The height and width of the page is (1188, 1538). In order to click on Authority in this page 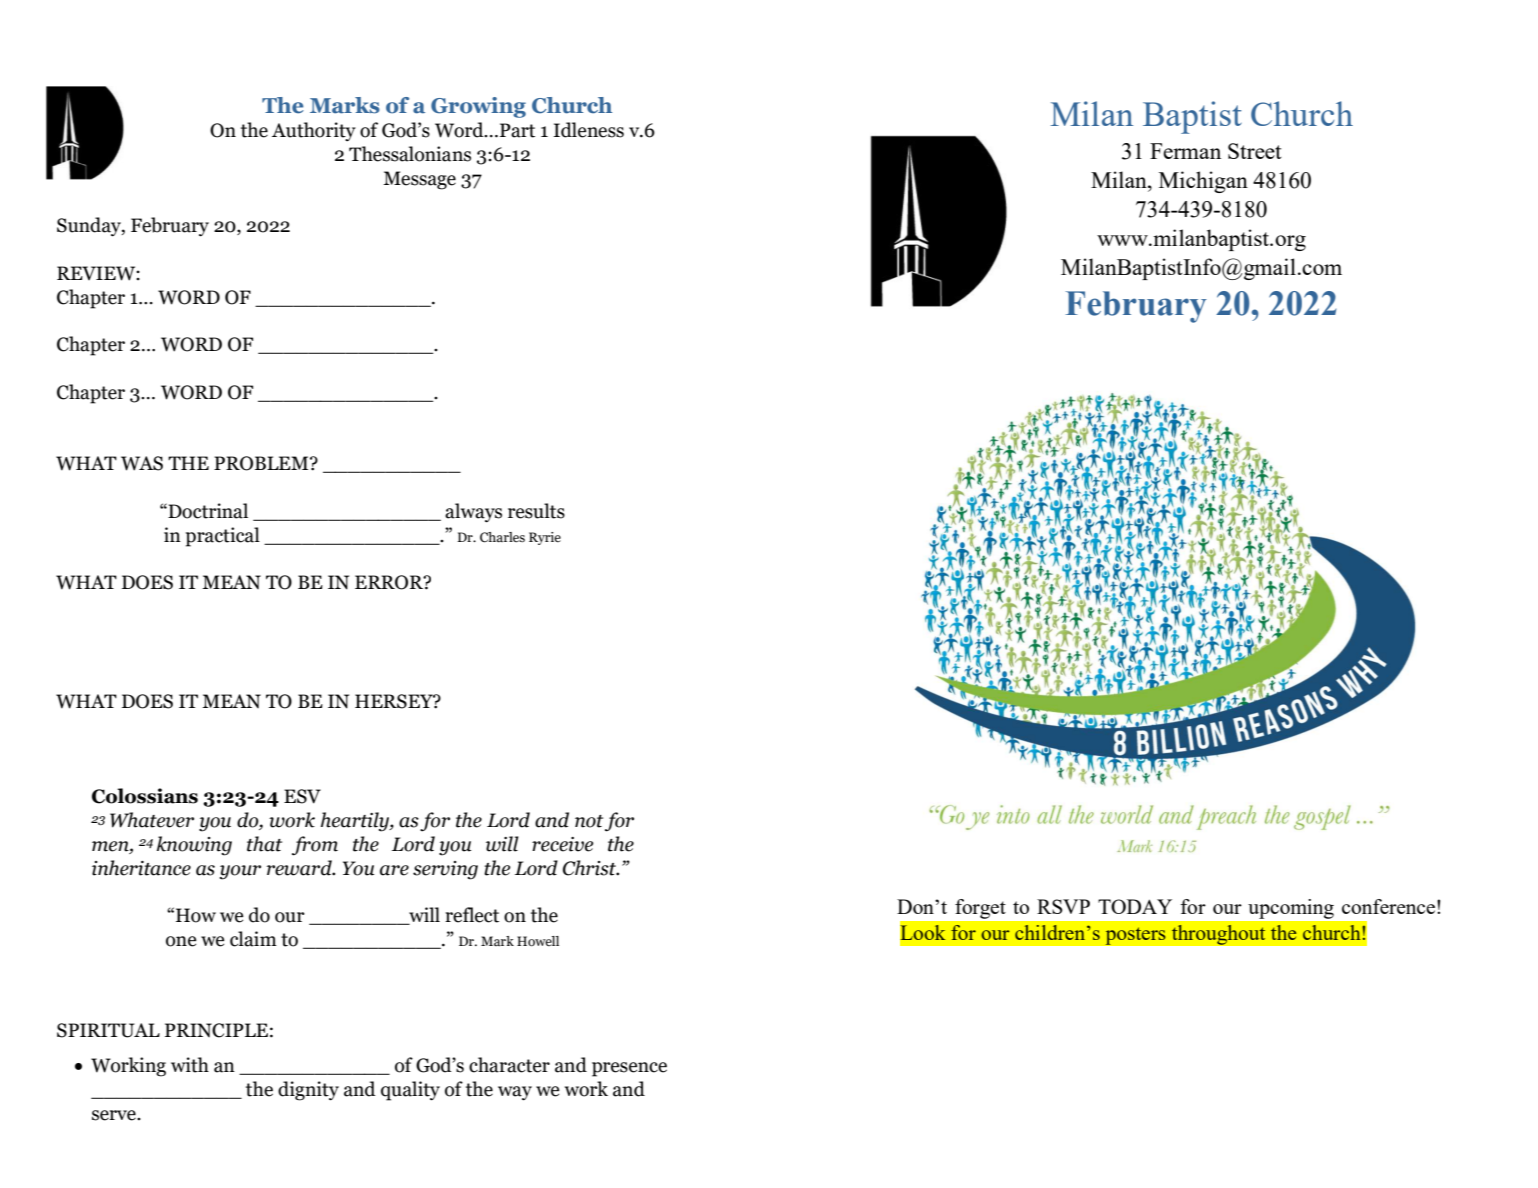, I will do `click(314, 131)`.
